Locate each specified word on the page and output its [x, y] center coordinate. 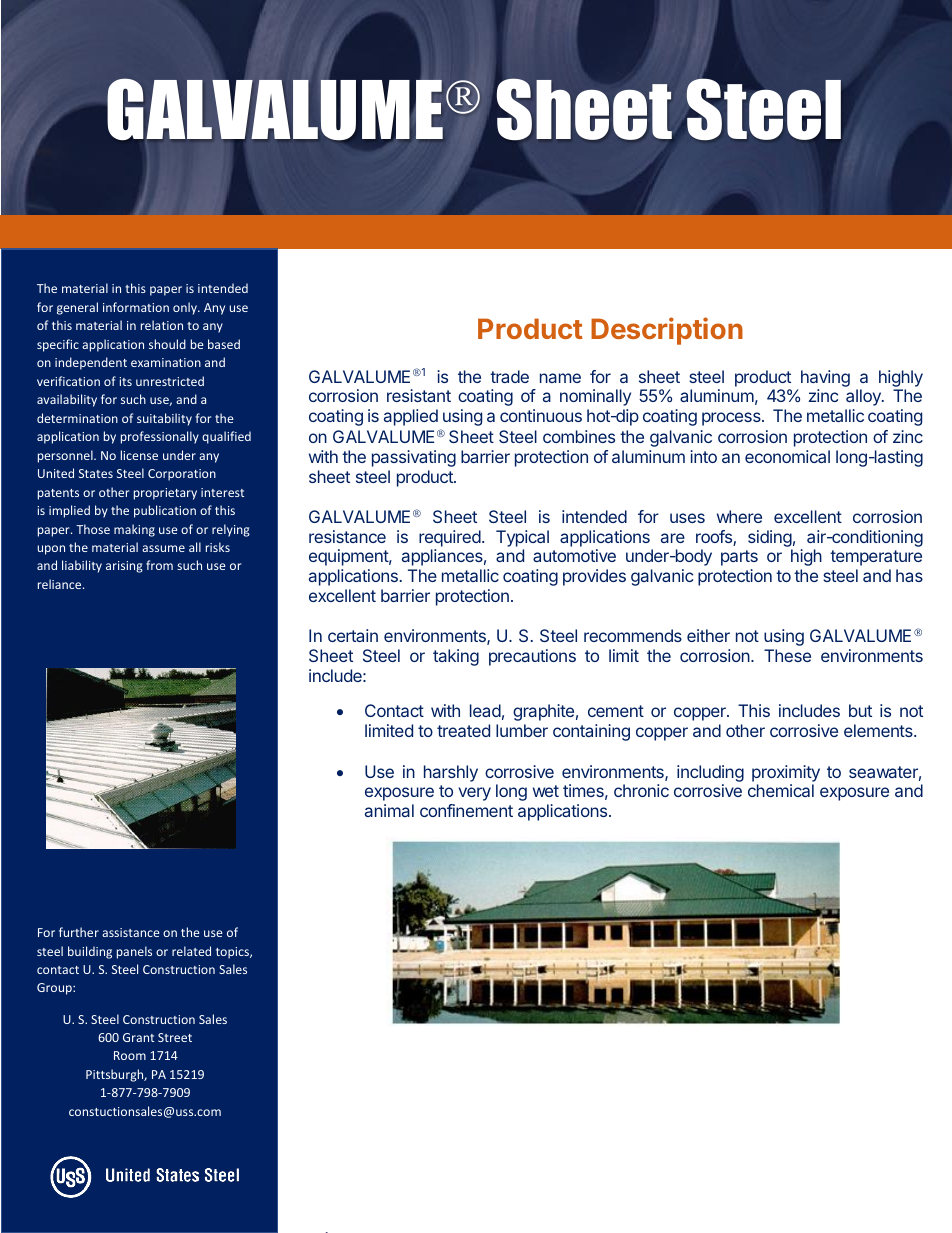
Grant [138, 1037]
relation [162, 325]
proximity [786, 773]
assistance [131, 932]
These [787, 655]
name [560, 378]
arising [124, 567]
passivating [414, 458]
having [825, 378]
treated [463, 730]
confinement [466, 810]
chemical [781, 790]
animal [389, 810]
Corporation [182, 475]
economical [787, 456]
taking [456, 657]
